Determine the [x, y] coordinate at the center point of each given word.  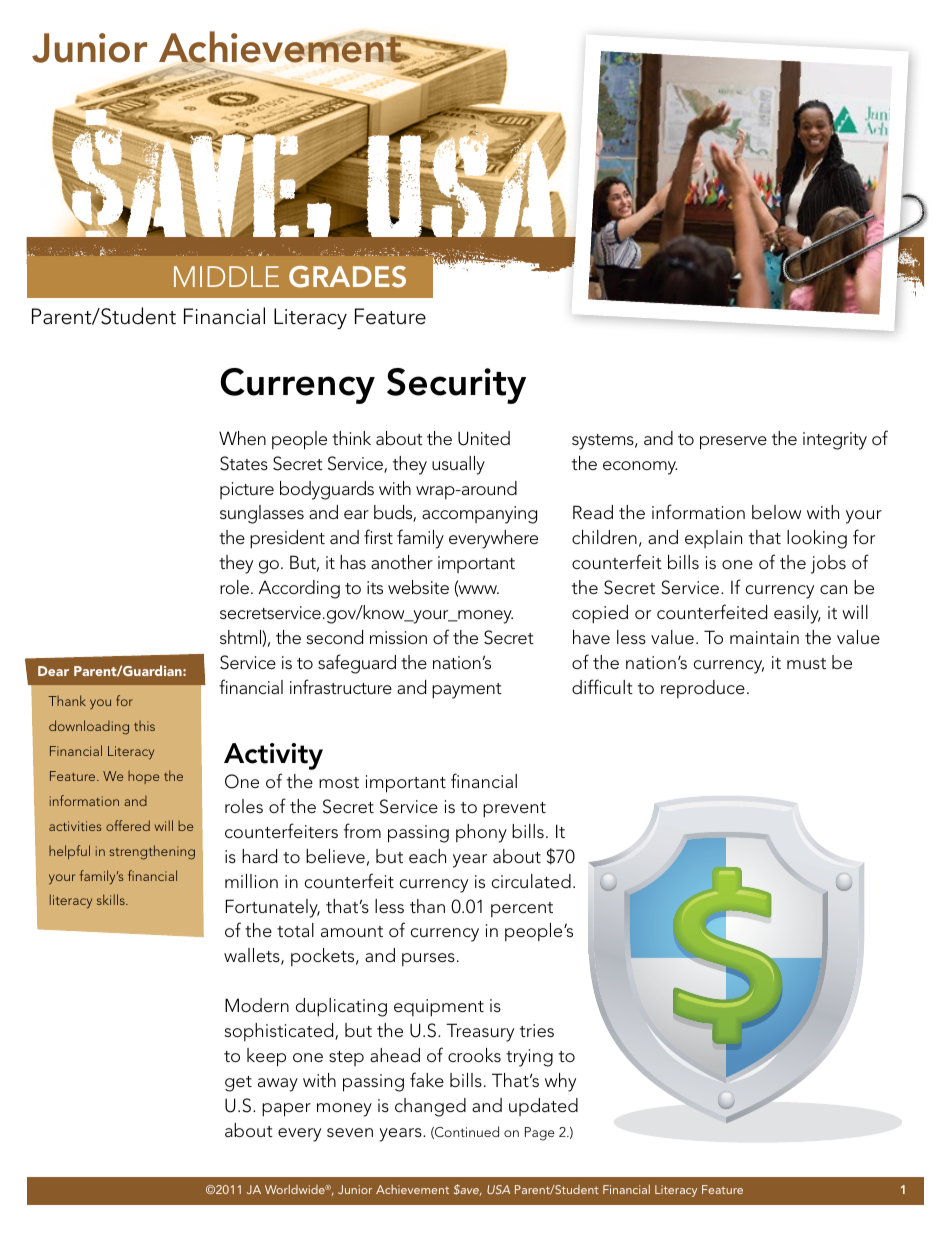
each [427, 856]
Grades [347, 277]
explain [713, 539]
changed [430, 1107]
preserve [733, 443]
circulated [531, 881]
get [238, 1084]
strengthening [152, 852]
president [287, 539]
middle [226, 276]
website [418, 587]
